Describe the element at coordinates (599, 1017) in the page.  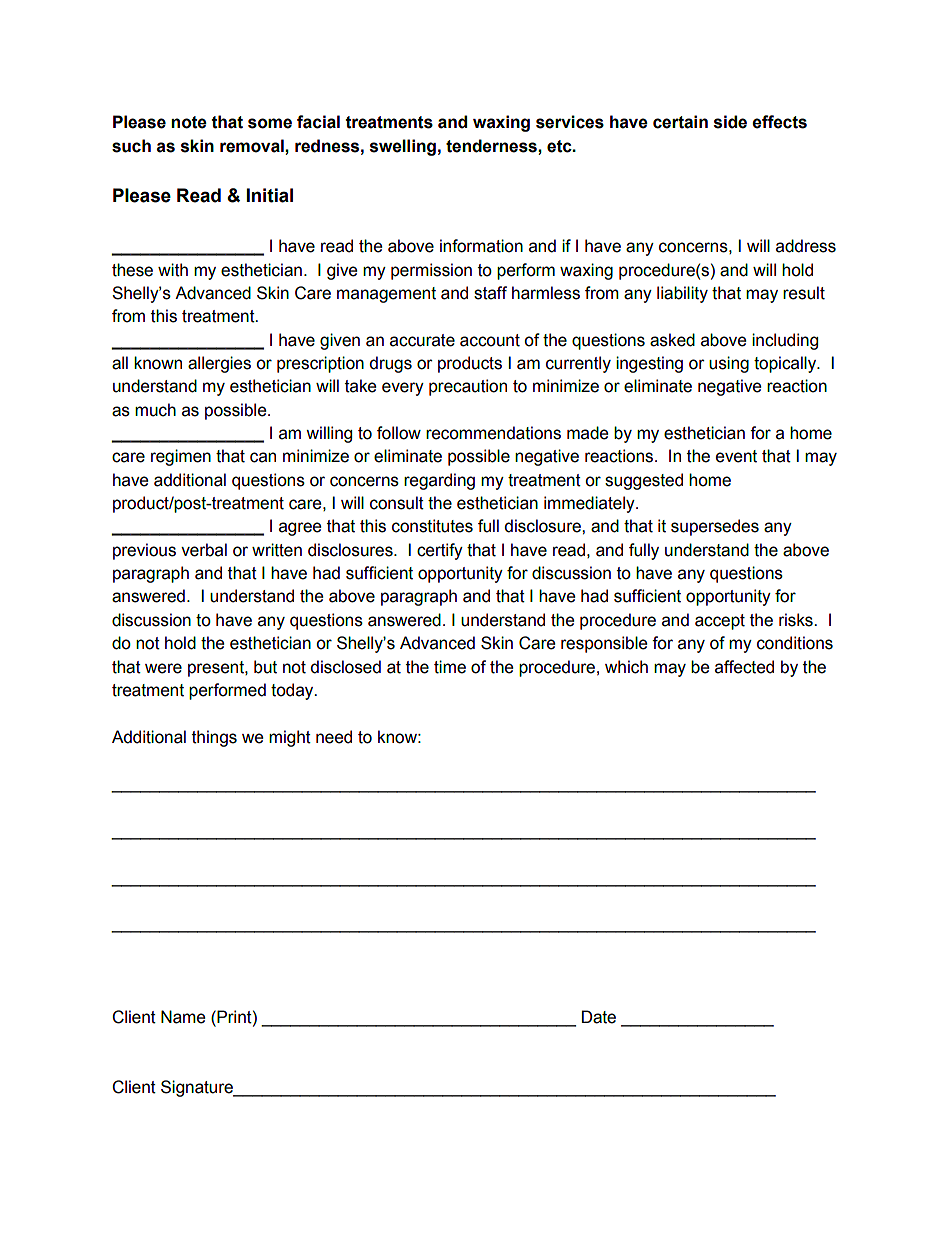
I see `Date` at that location.
